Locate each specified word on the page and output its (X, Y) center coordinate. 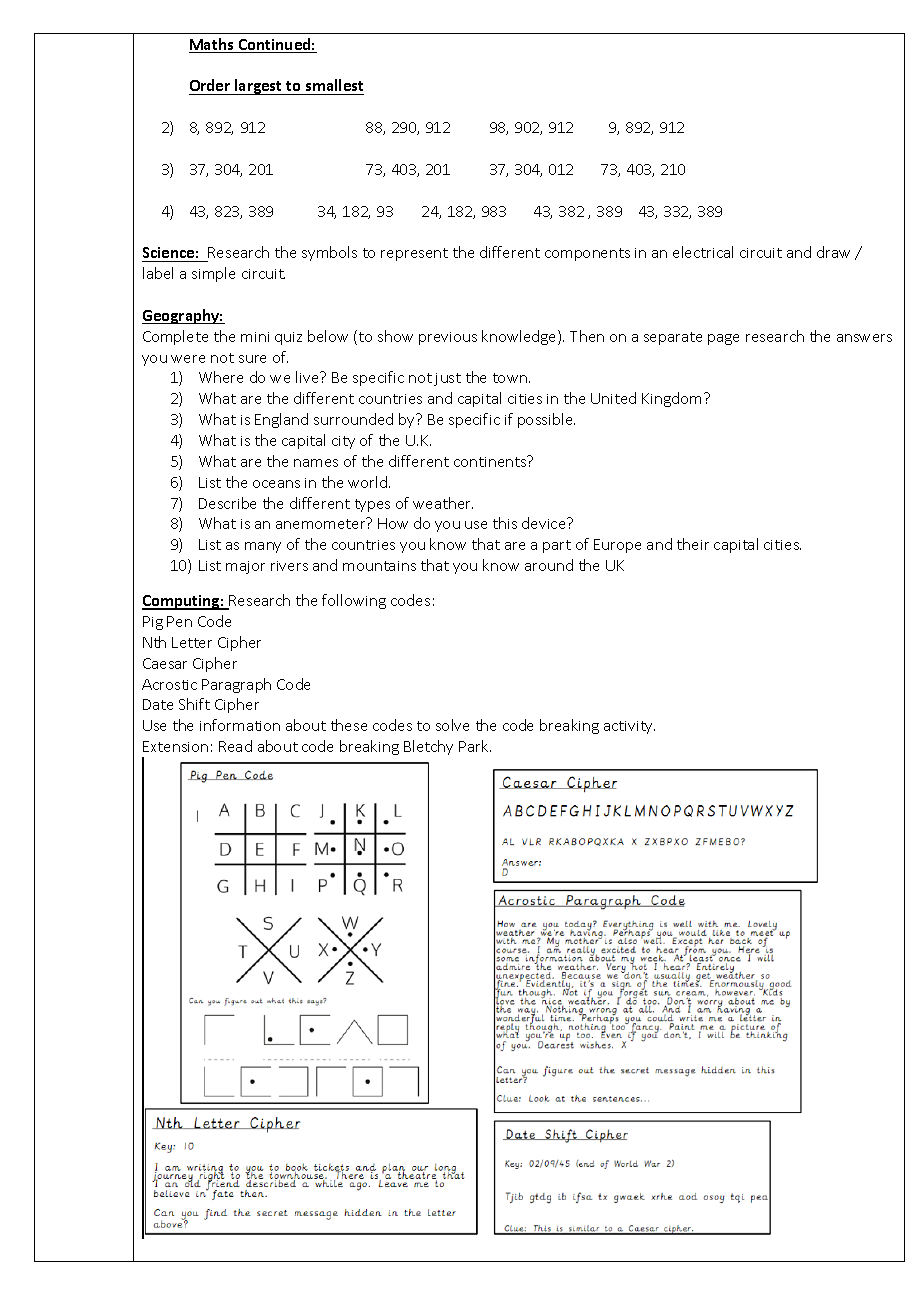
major (245, 567)
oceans (276, 484)
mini (255, 337)
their (693, 544)
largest (259, 87)
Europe (617, 546)
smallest (334, 85)
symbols (329, 253)
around (549, 565)
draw (833, 252)
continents (491, 461)
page (723, 339)
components (587, 254)
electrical (703, 252)
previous (448, 338)
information (240, 725)
